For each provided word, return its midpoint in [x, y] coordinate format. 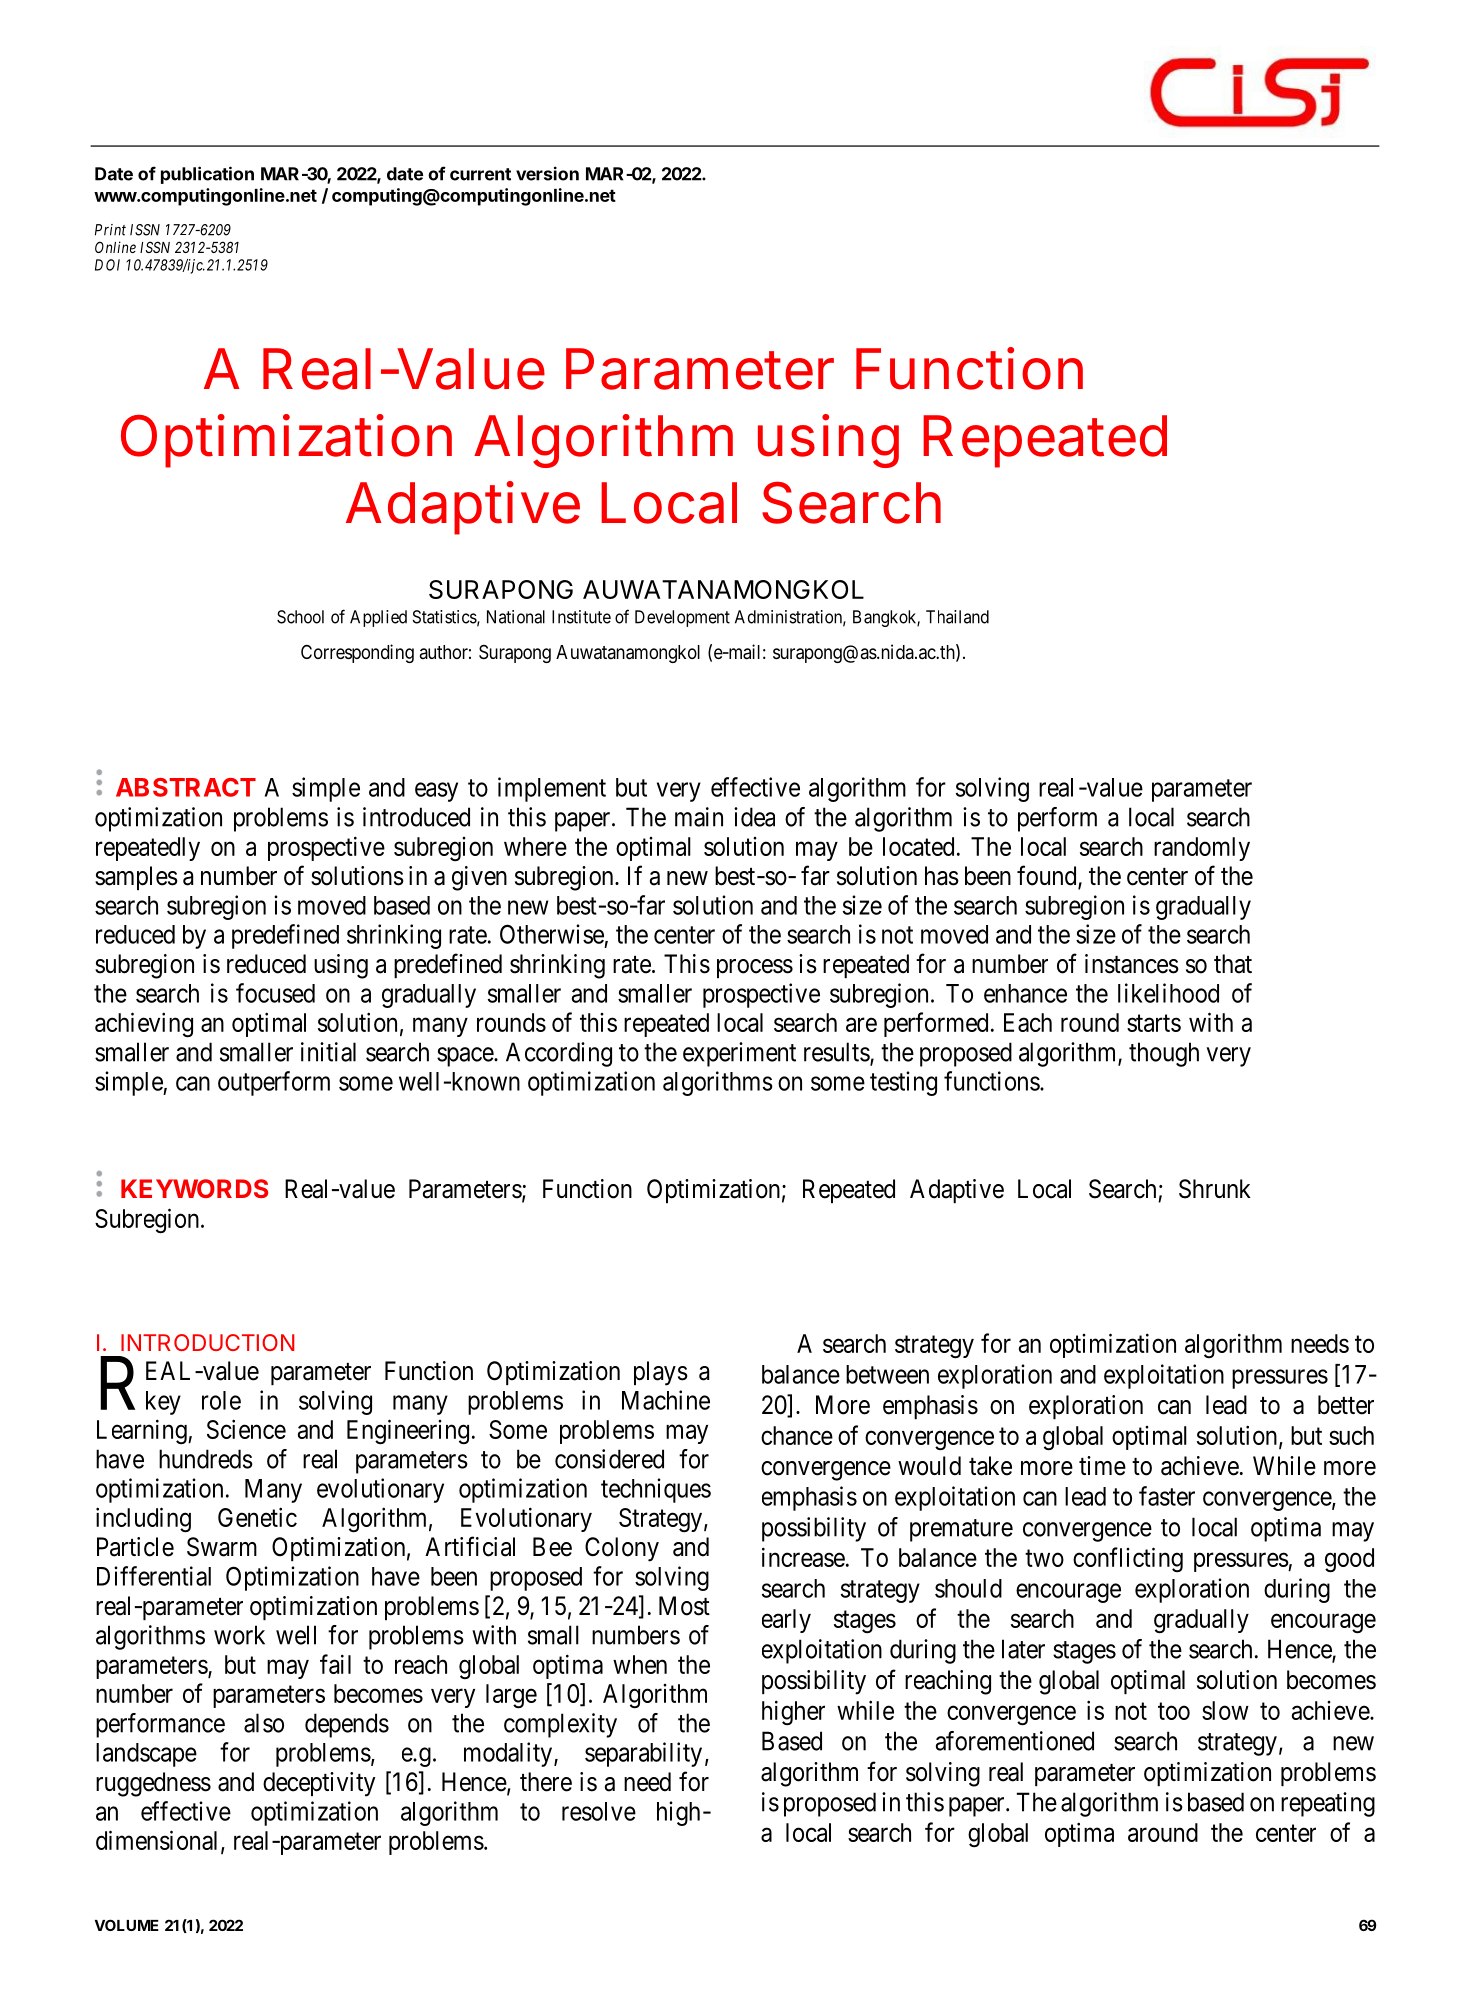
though [1164, 1054]
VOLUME [127, 1925]
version [547, 173]
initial [328, 1052]
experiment [739, 1054]
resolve [599, 1811]
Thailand [957, 617]
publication [207, 175]
